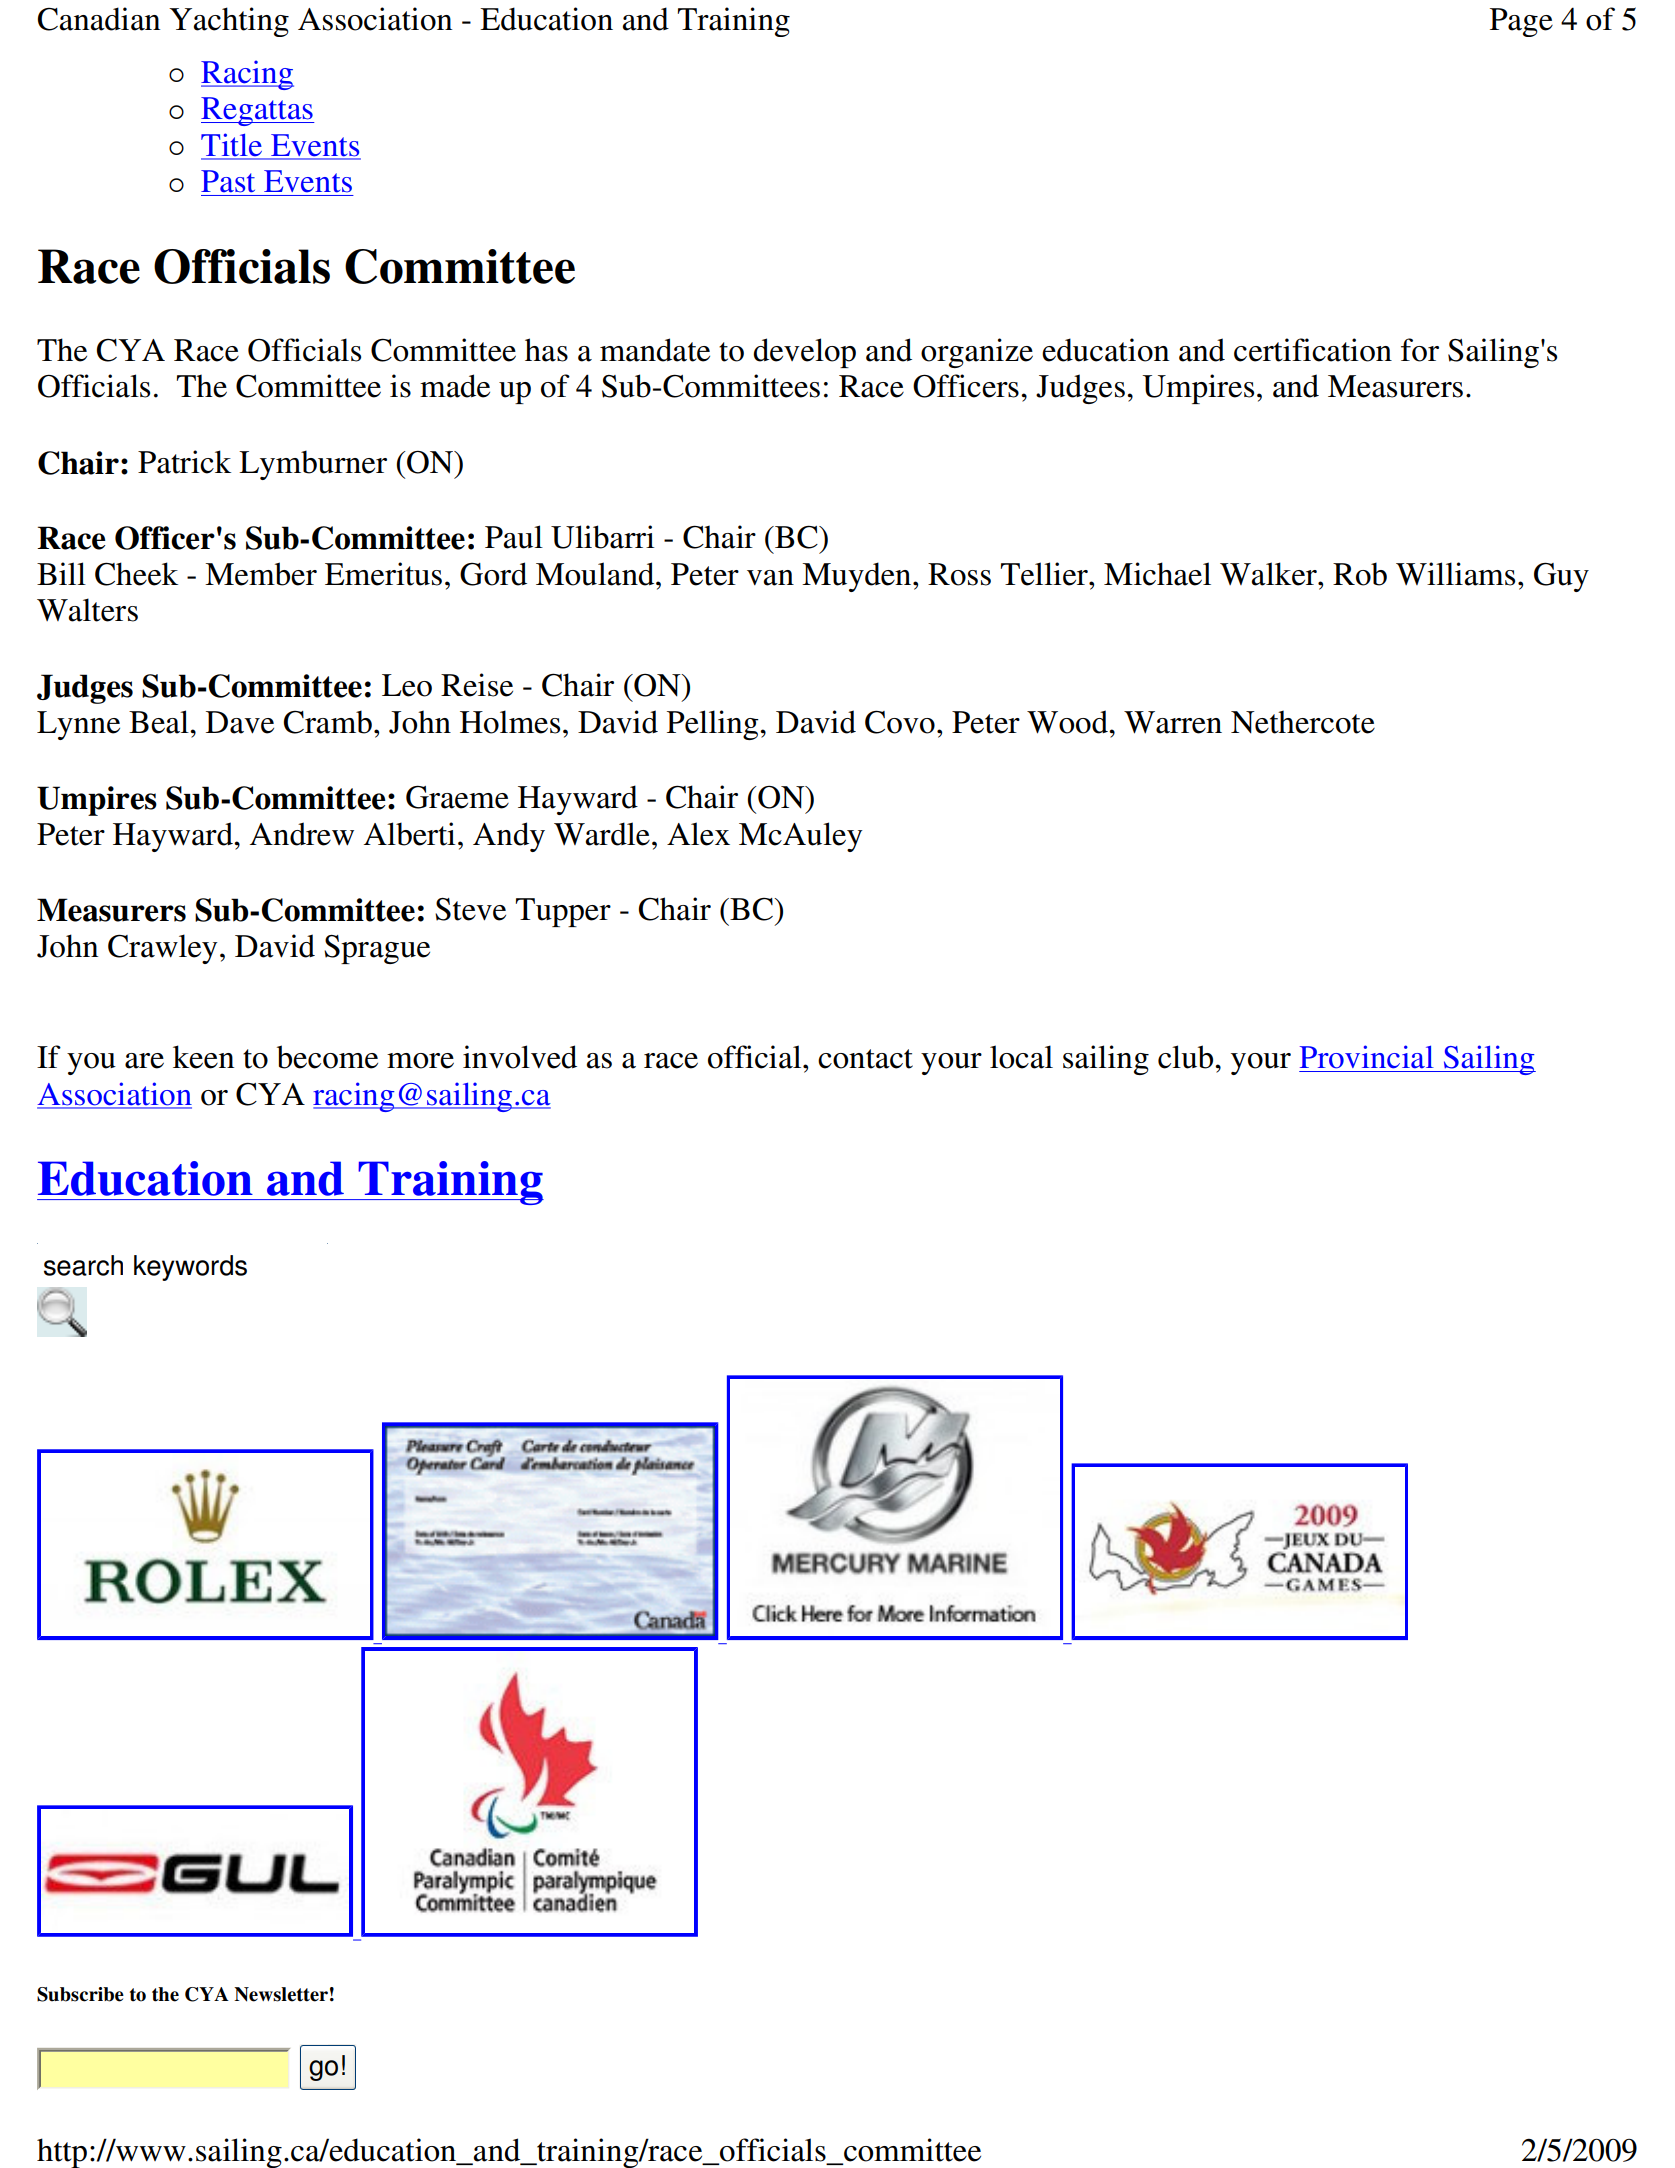  I want to click on Page, so click(1521, 22).
